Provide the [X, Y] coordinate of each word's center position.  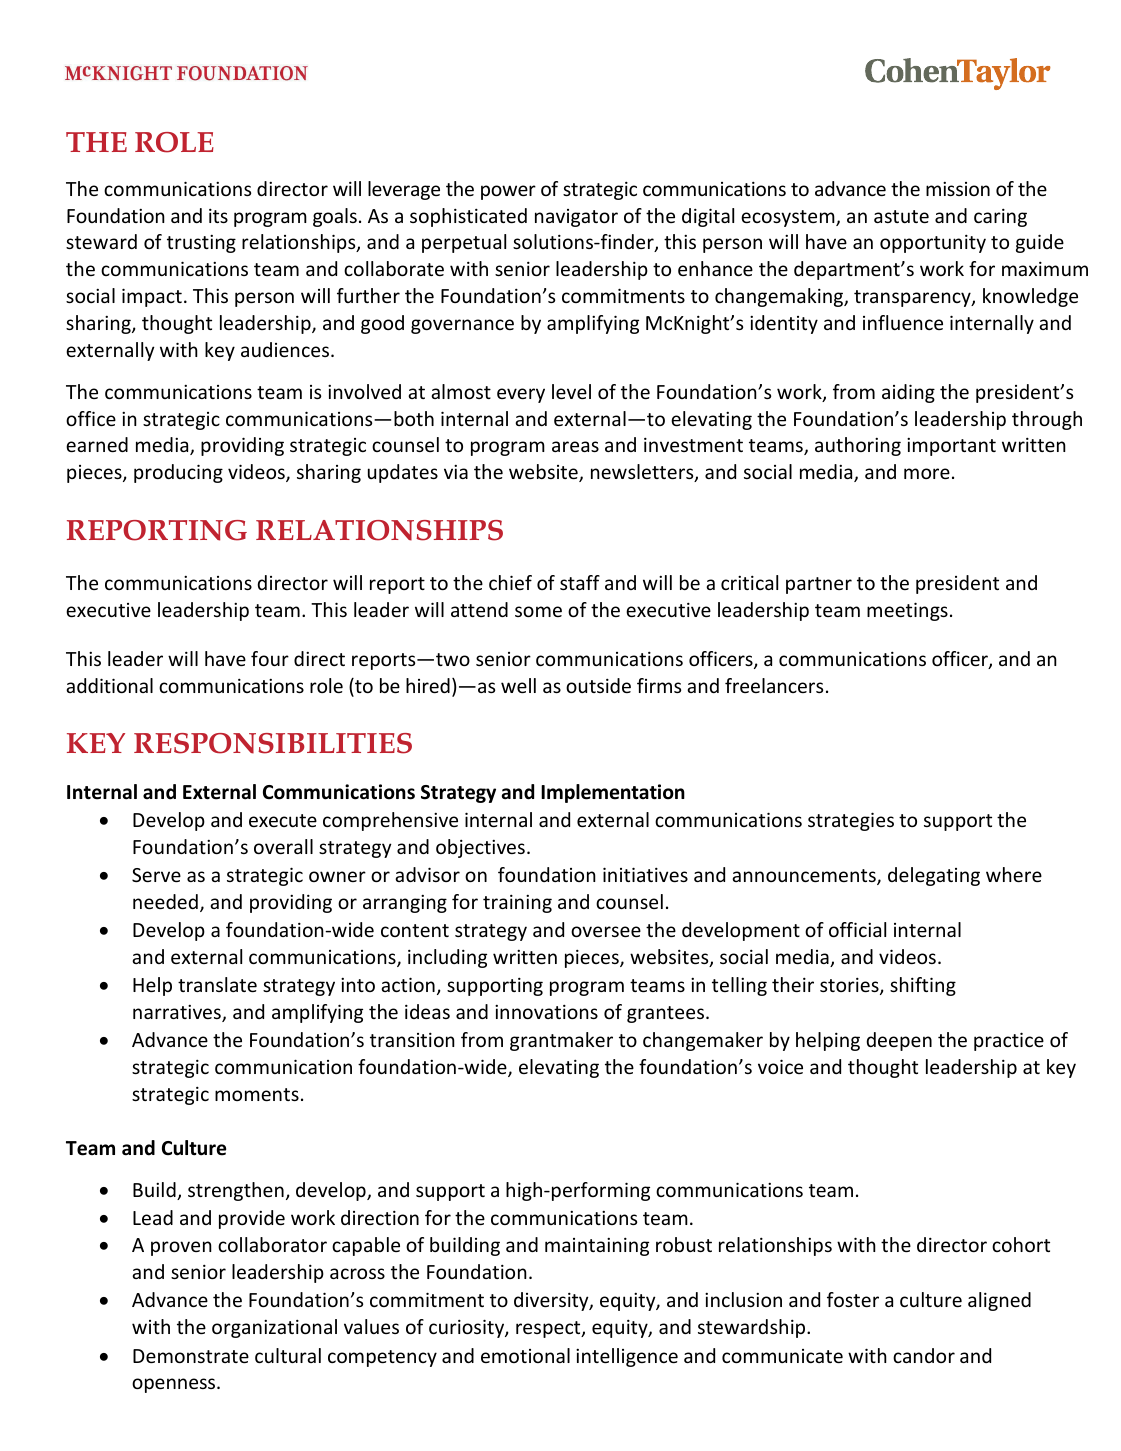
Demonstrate [191, 1356]
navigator [576, 218]
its [218, 215]
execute [283, 820]
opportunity [933, 243]
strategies [851, 821]
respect [549, 1329]
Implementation [613, 793]
